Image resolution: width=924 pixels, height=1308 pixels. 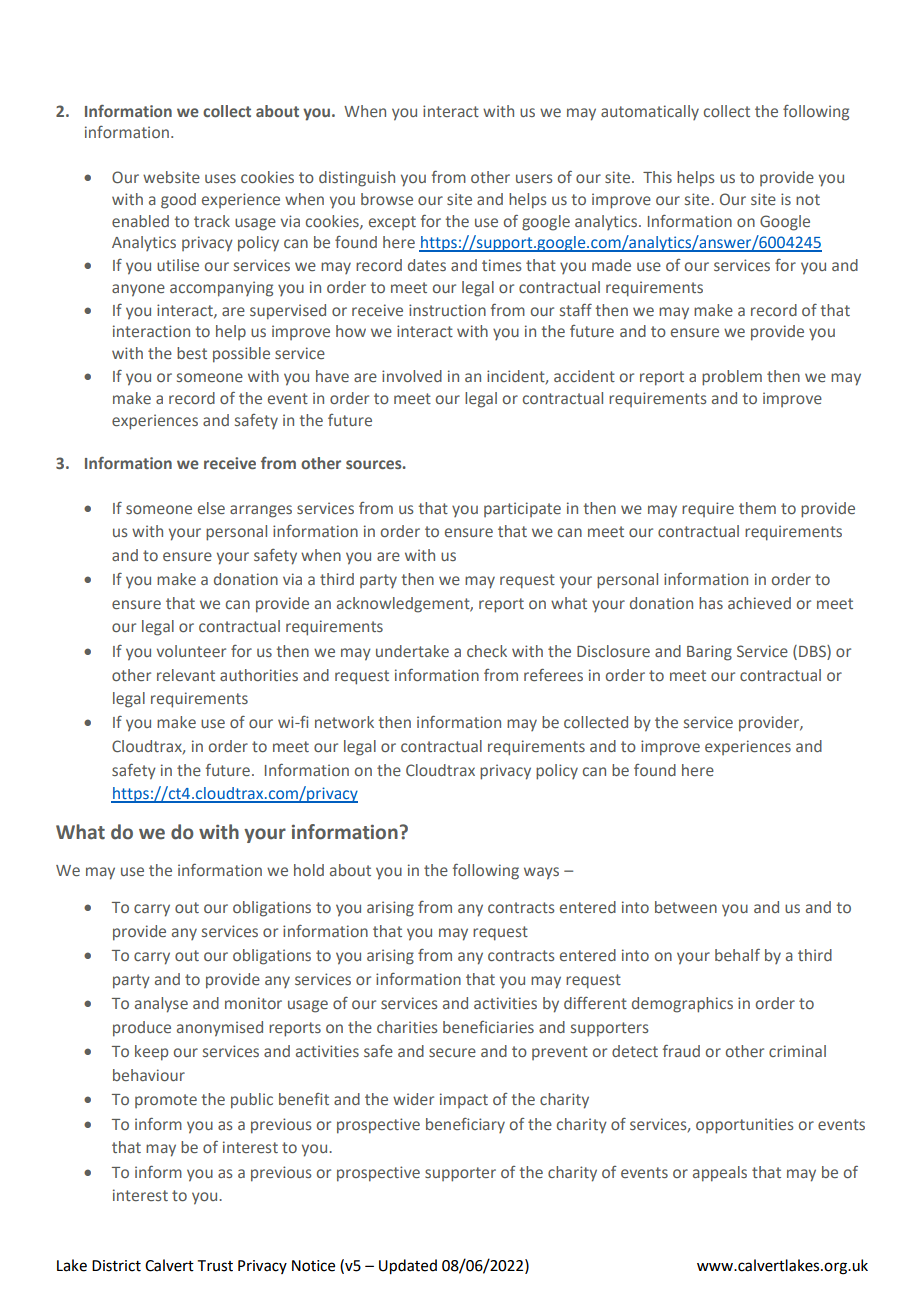 I want to click on Trust, so click(x=215, y=1266).
